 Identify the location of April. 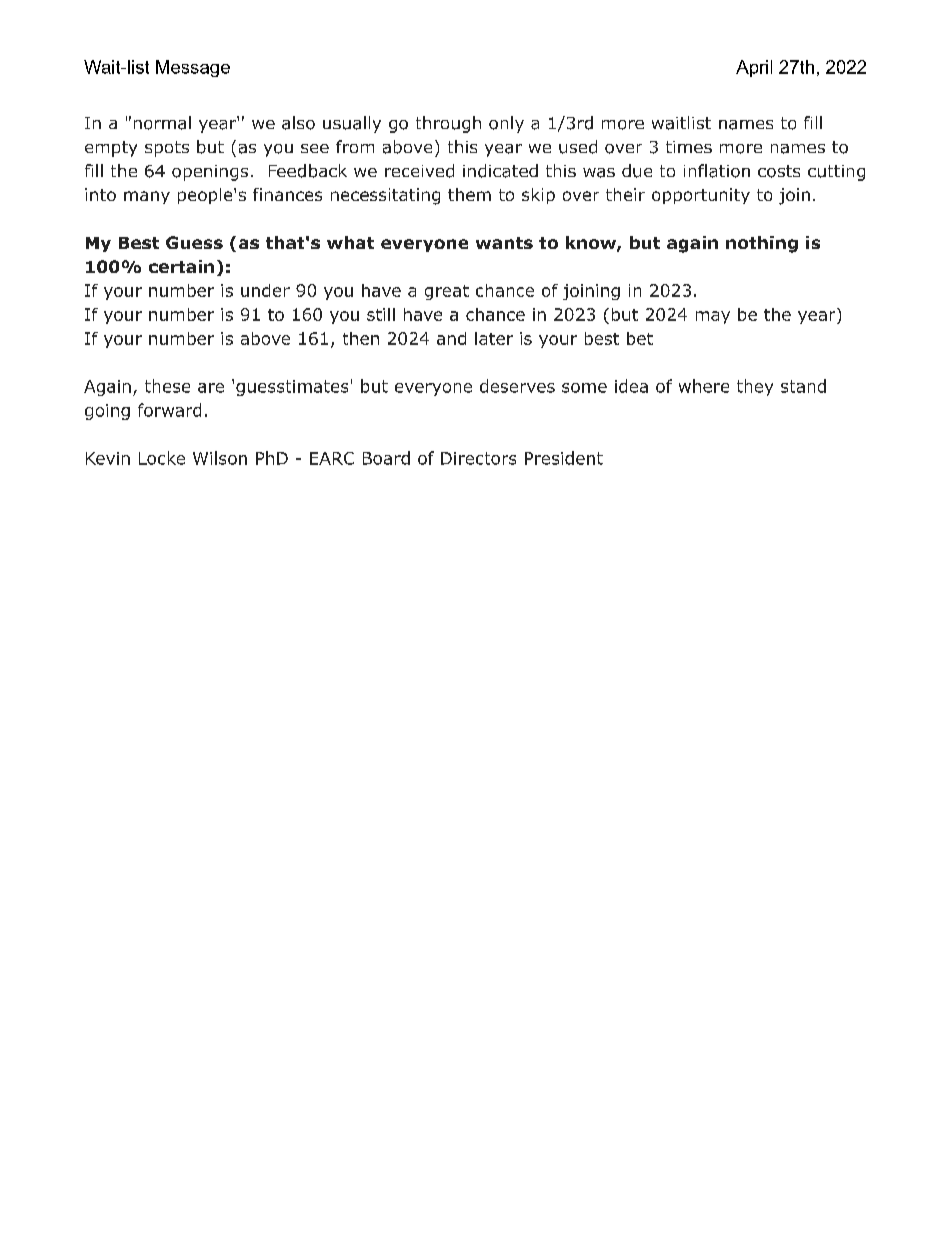
(754, 68).
